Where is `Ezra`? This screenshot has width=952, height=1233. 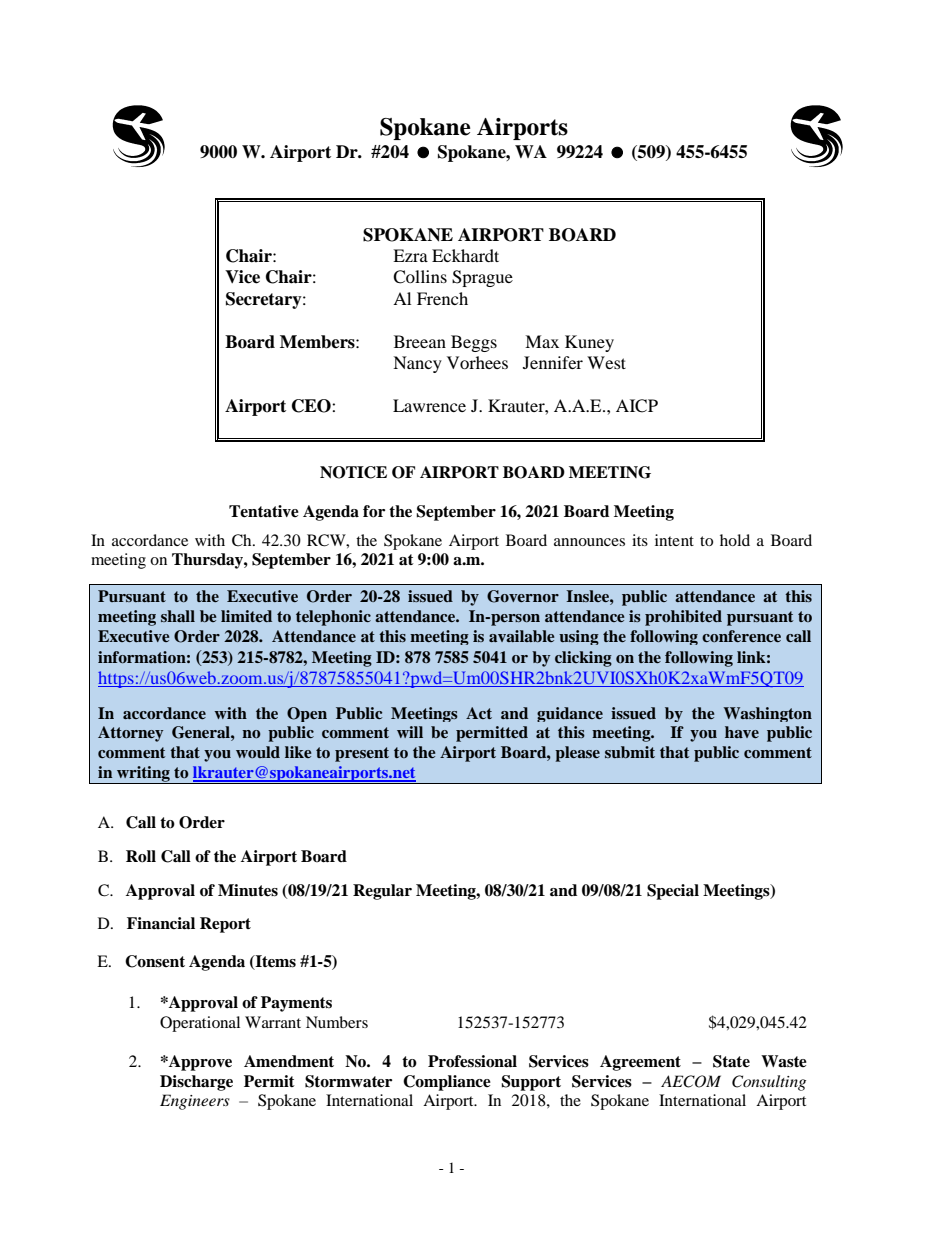
Ezra is located at coordinates (410, 255).
